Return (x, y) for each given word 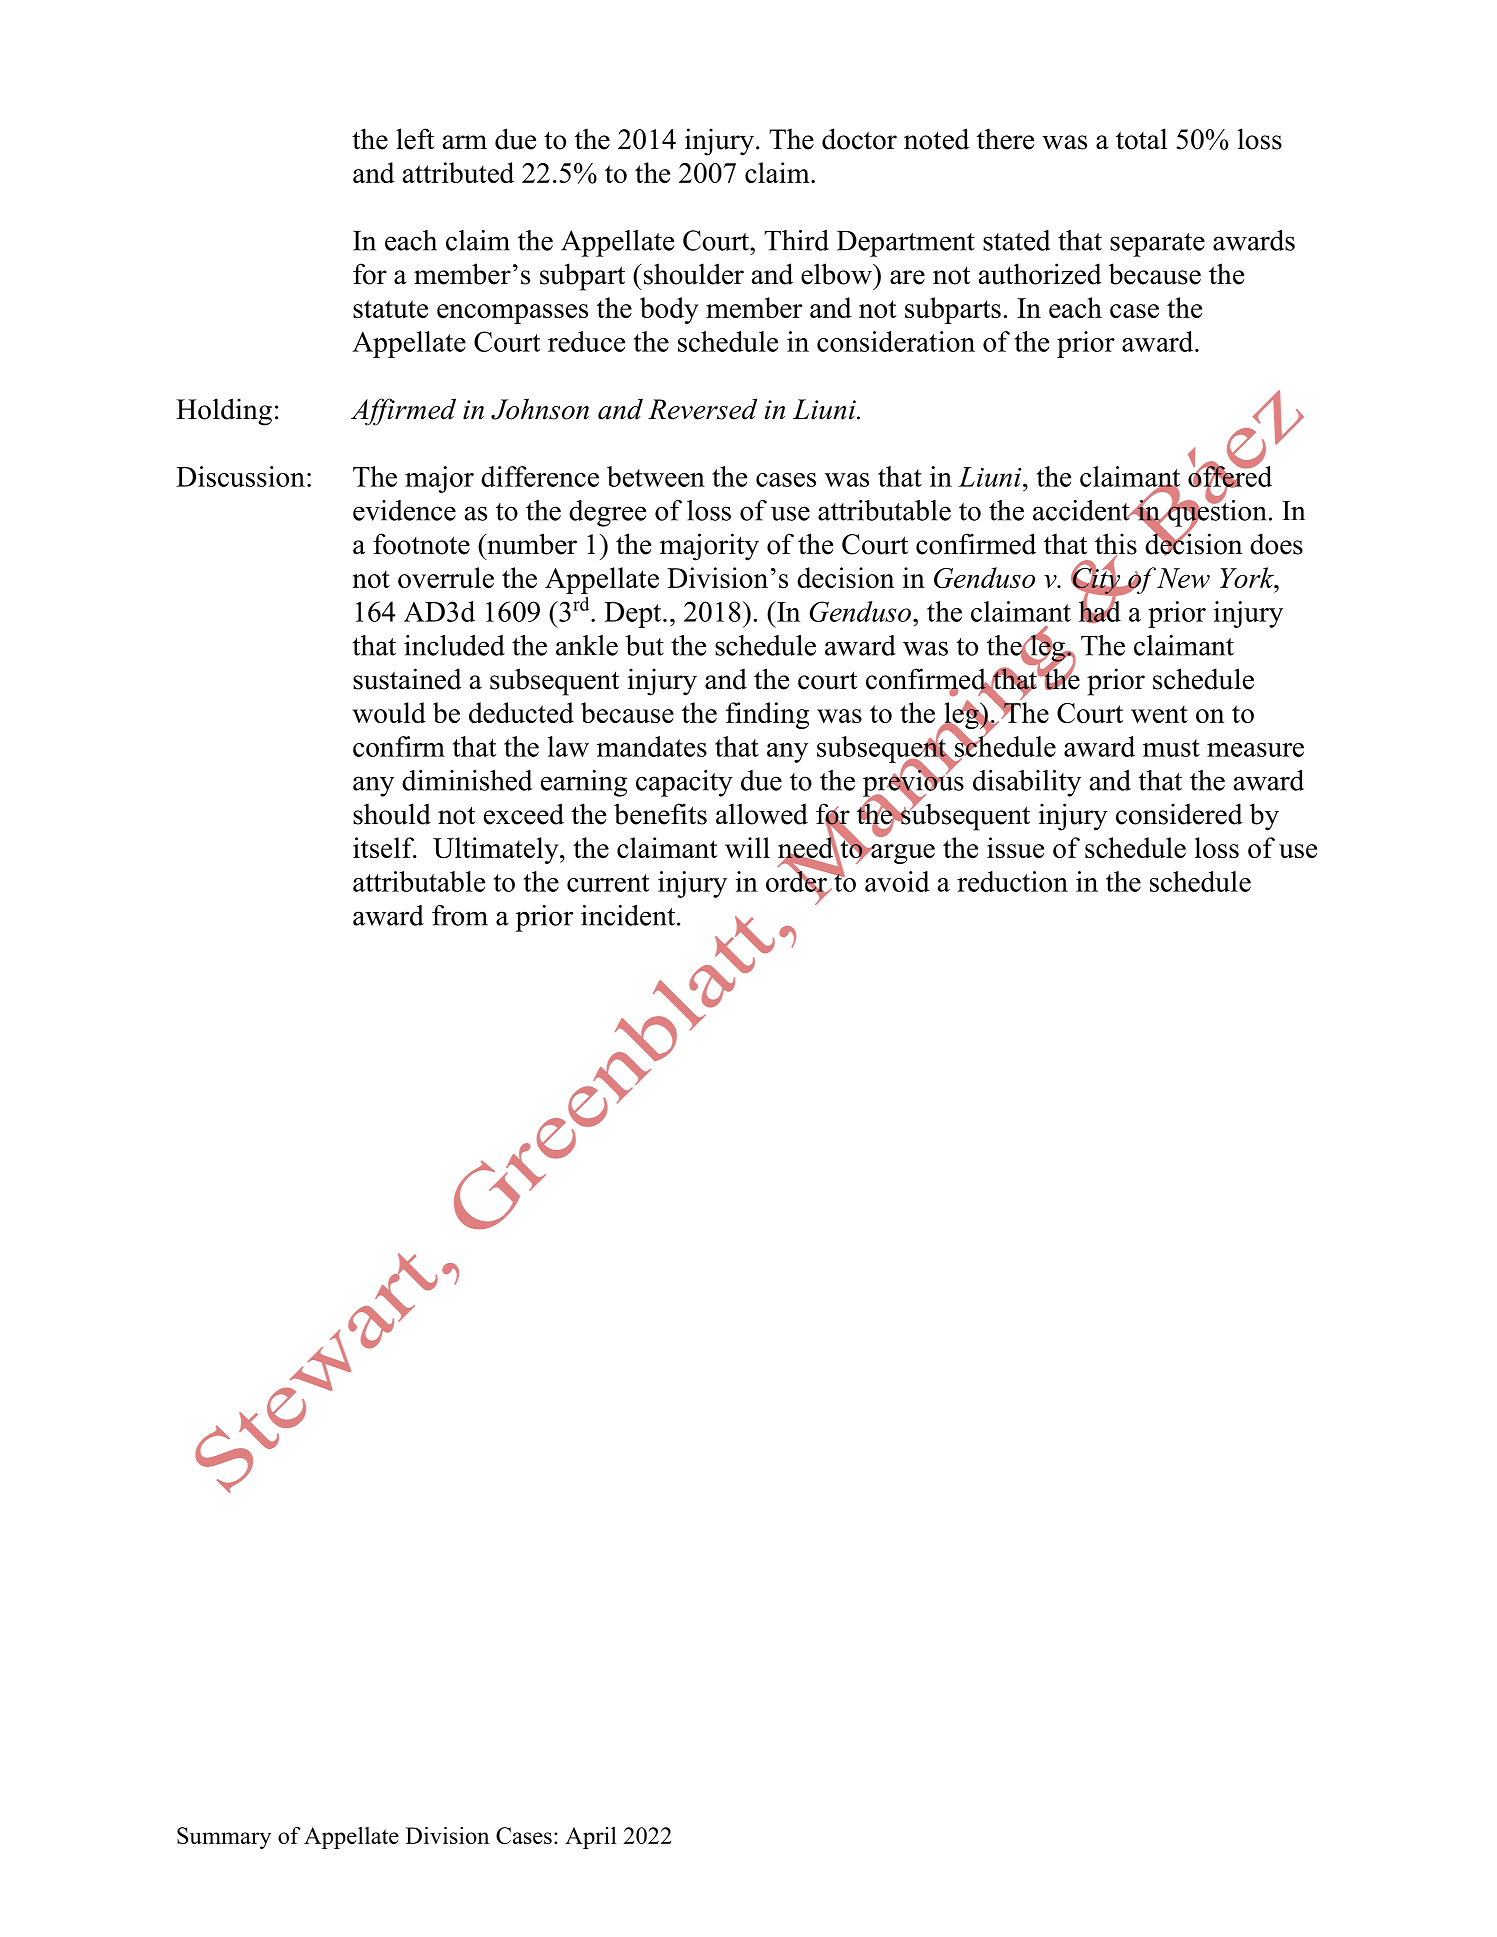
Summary (224, 1838)
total (1141, 139)
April (591, 1838)
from (460, 915)
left (415, 139)
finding (767, 715)
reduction (1012, 881)
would (389, 712)
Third (796, 240)
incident (629, 915)
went (1159, 714)
